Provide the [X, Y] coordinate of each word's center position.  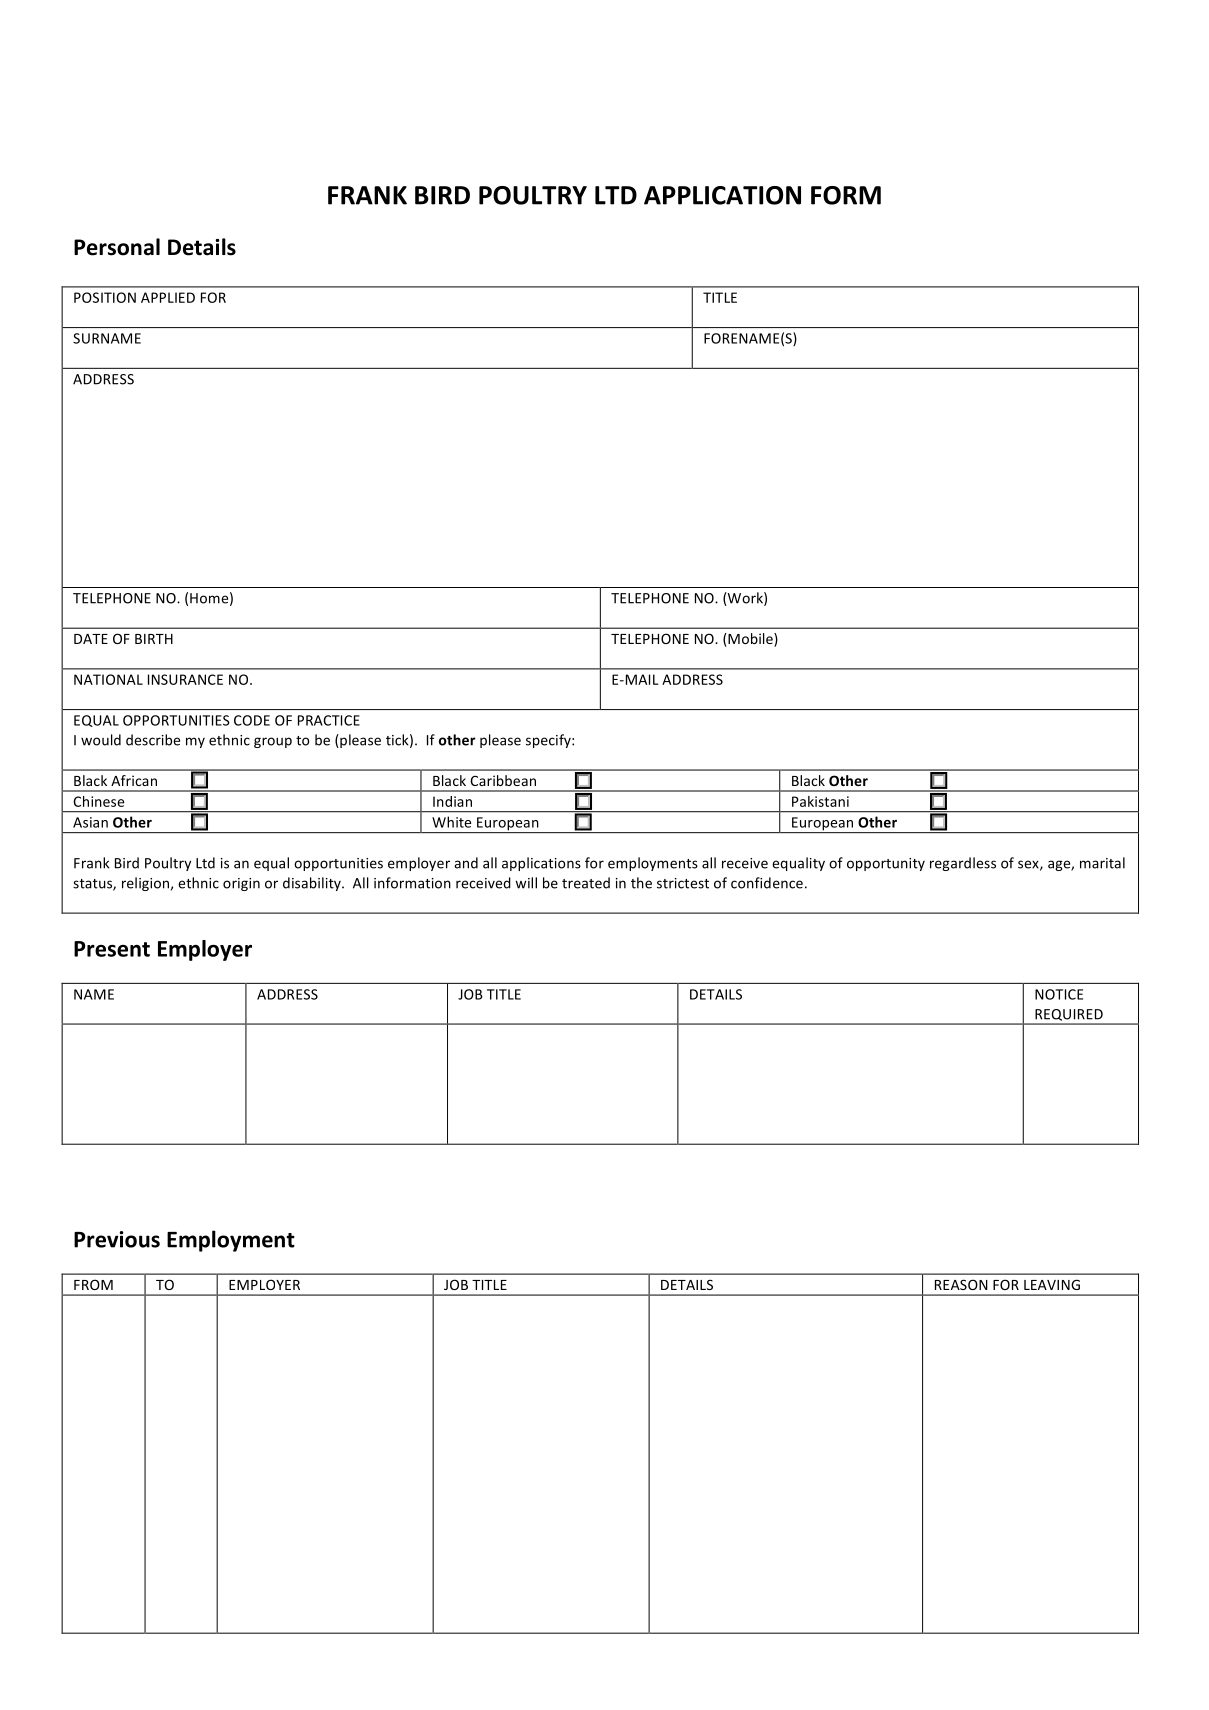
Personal [117, 247]
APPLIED [168, 297]
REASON [961, 1284]
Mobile [750, 640]
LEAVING [1052, 1284]
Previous [117, 1239]
